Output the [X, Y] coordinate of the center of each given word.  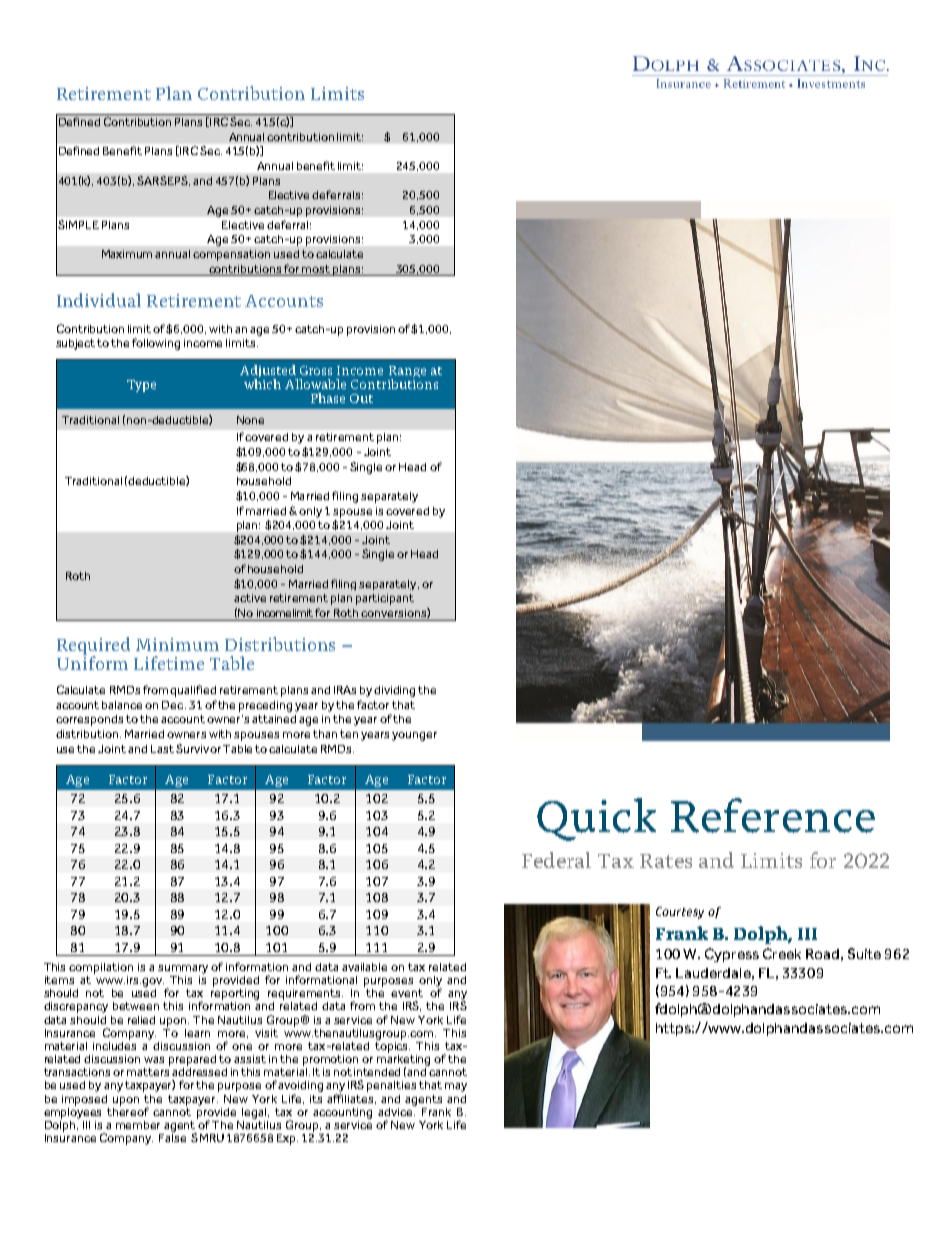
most [316, 269]
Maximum [127, 254]
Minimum [177, 644]
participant [385, 599]
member [138, 1125]
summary [183, 969]
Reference [773, 815]
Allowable [315, 384]
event [407, 993]
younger [414, 736]
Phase [328, 398]
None [250, 420]
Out [361, 398]
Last [162, 749]
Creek [782, 953]
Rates [666, 861]
